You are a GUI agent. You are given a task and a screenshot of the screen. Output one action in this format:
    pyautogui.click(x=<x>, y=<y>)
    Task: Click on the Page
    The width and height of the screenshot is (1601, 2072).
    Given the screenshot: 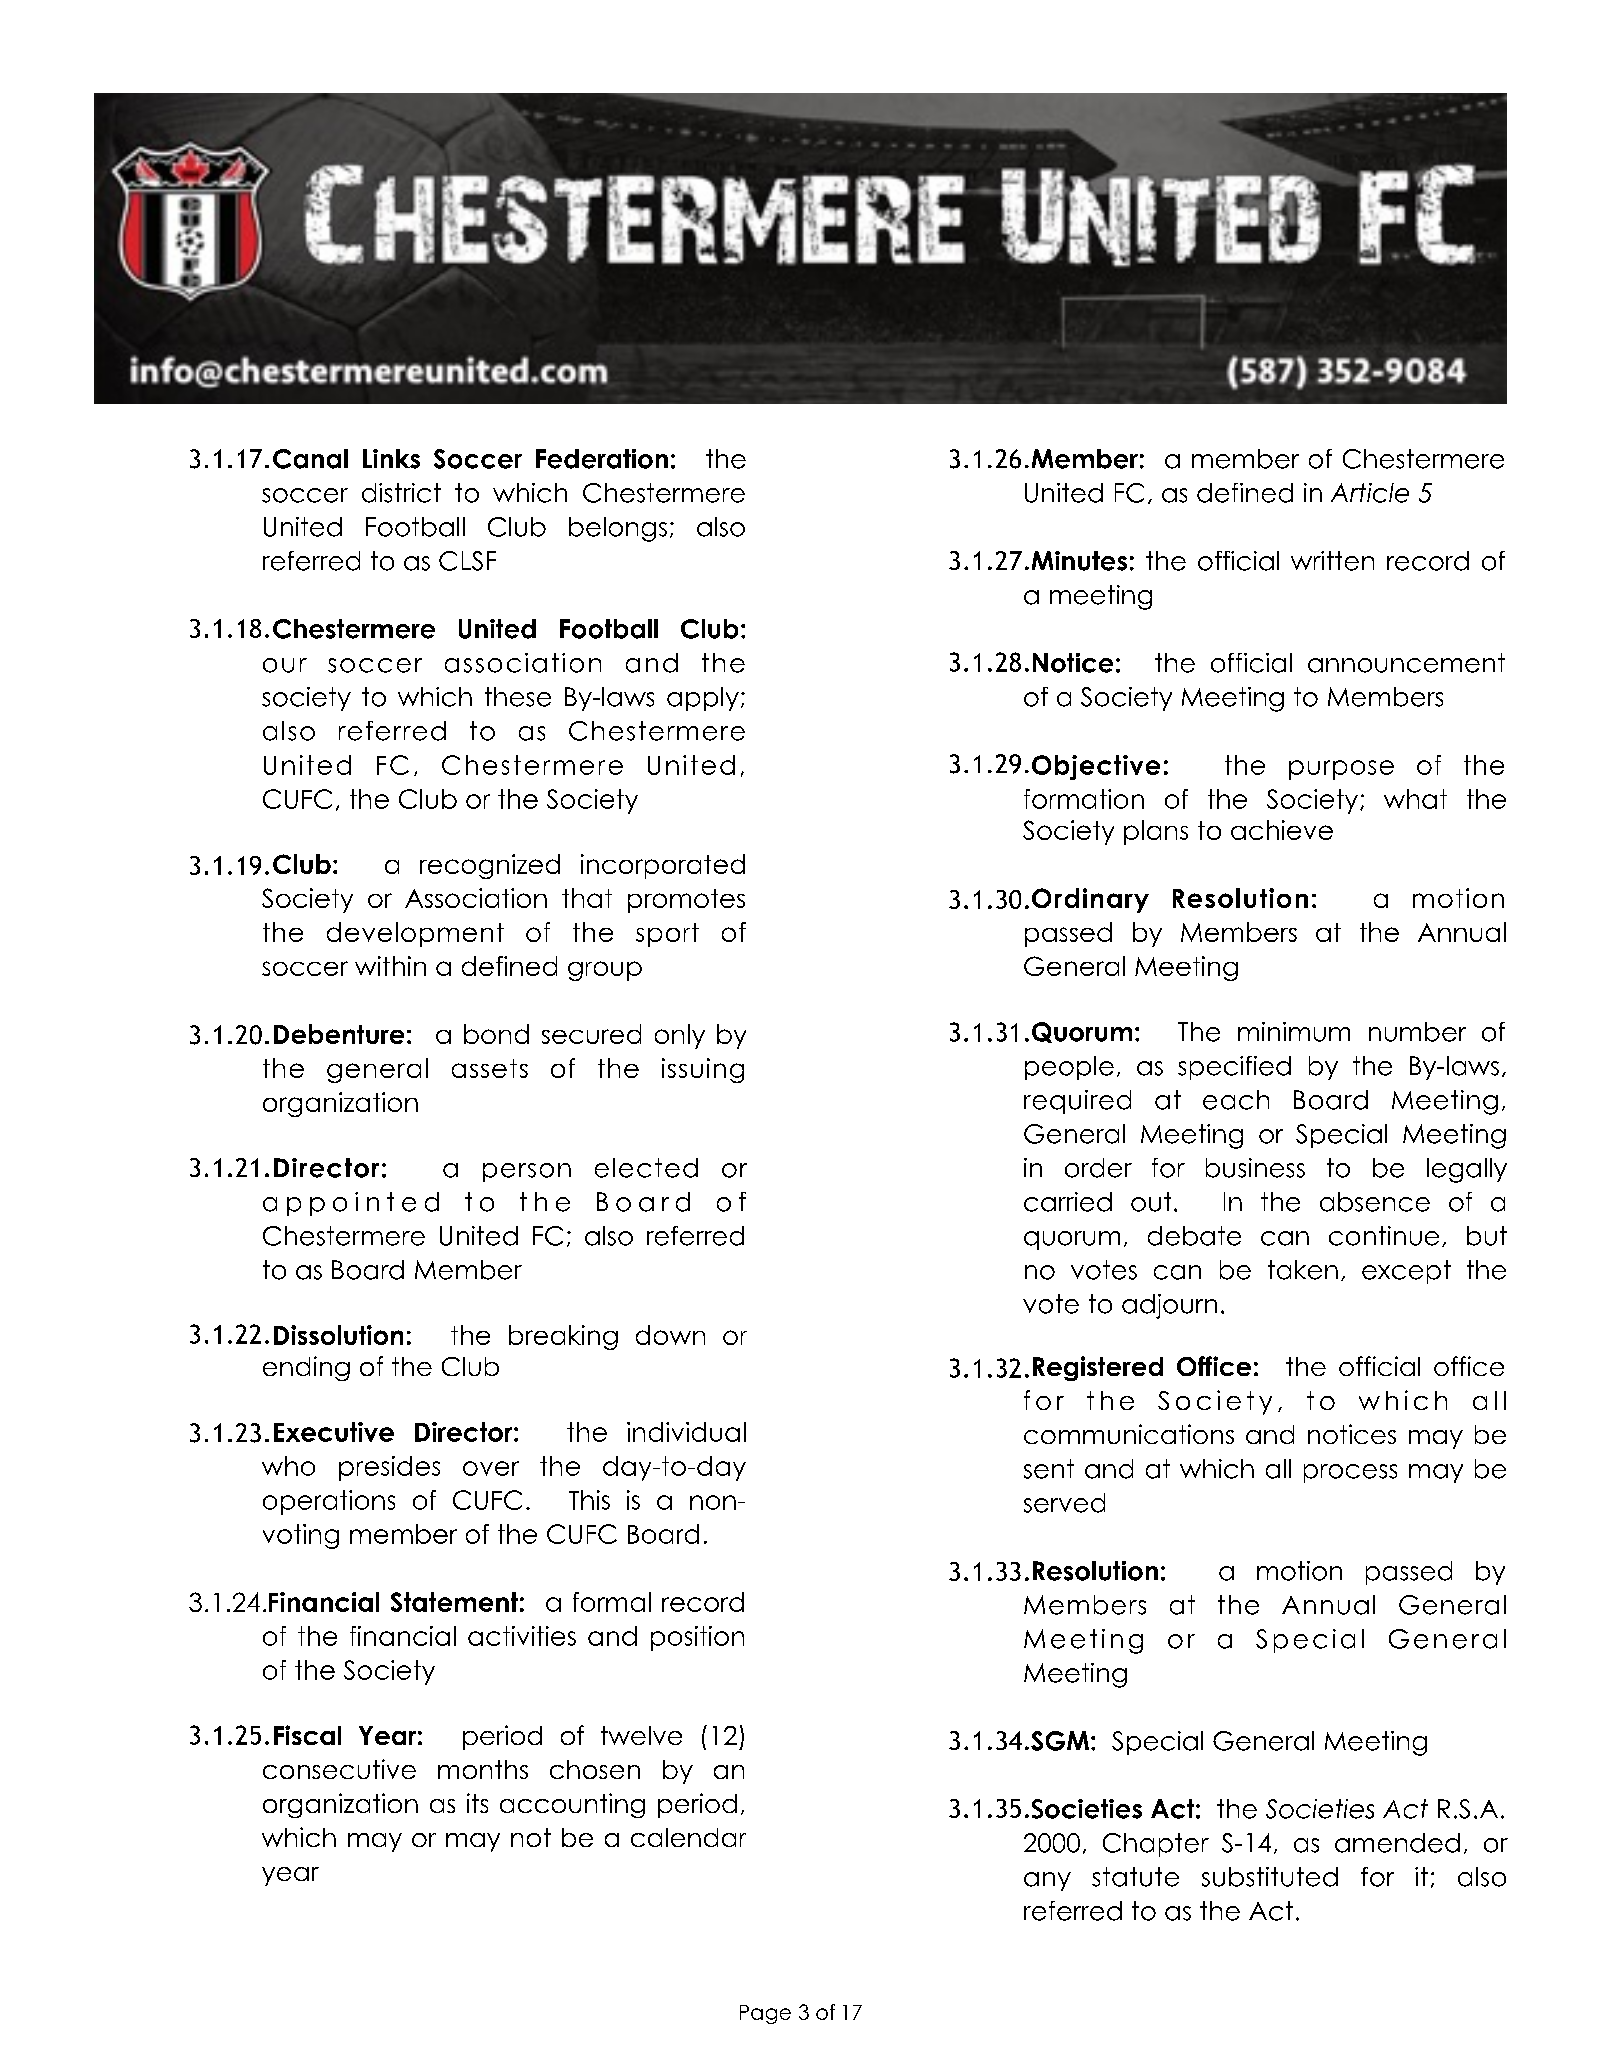 What is the action you would take?
    pyautogui.click(x=765, y=2014)
